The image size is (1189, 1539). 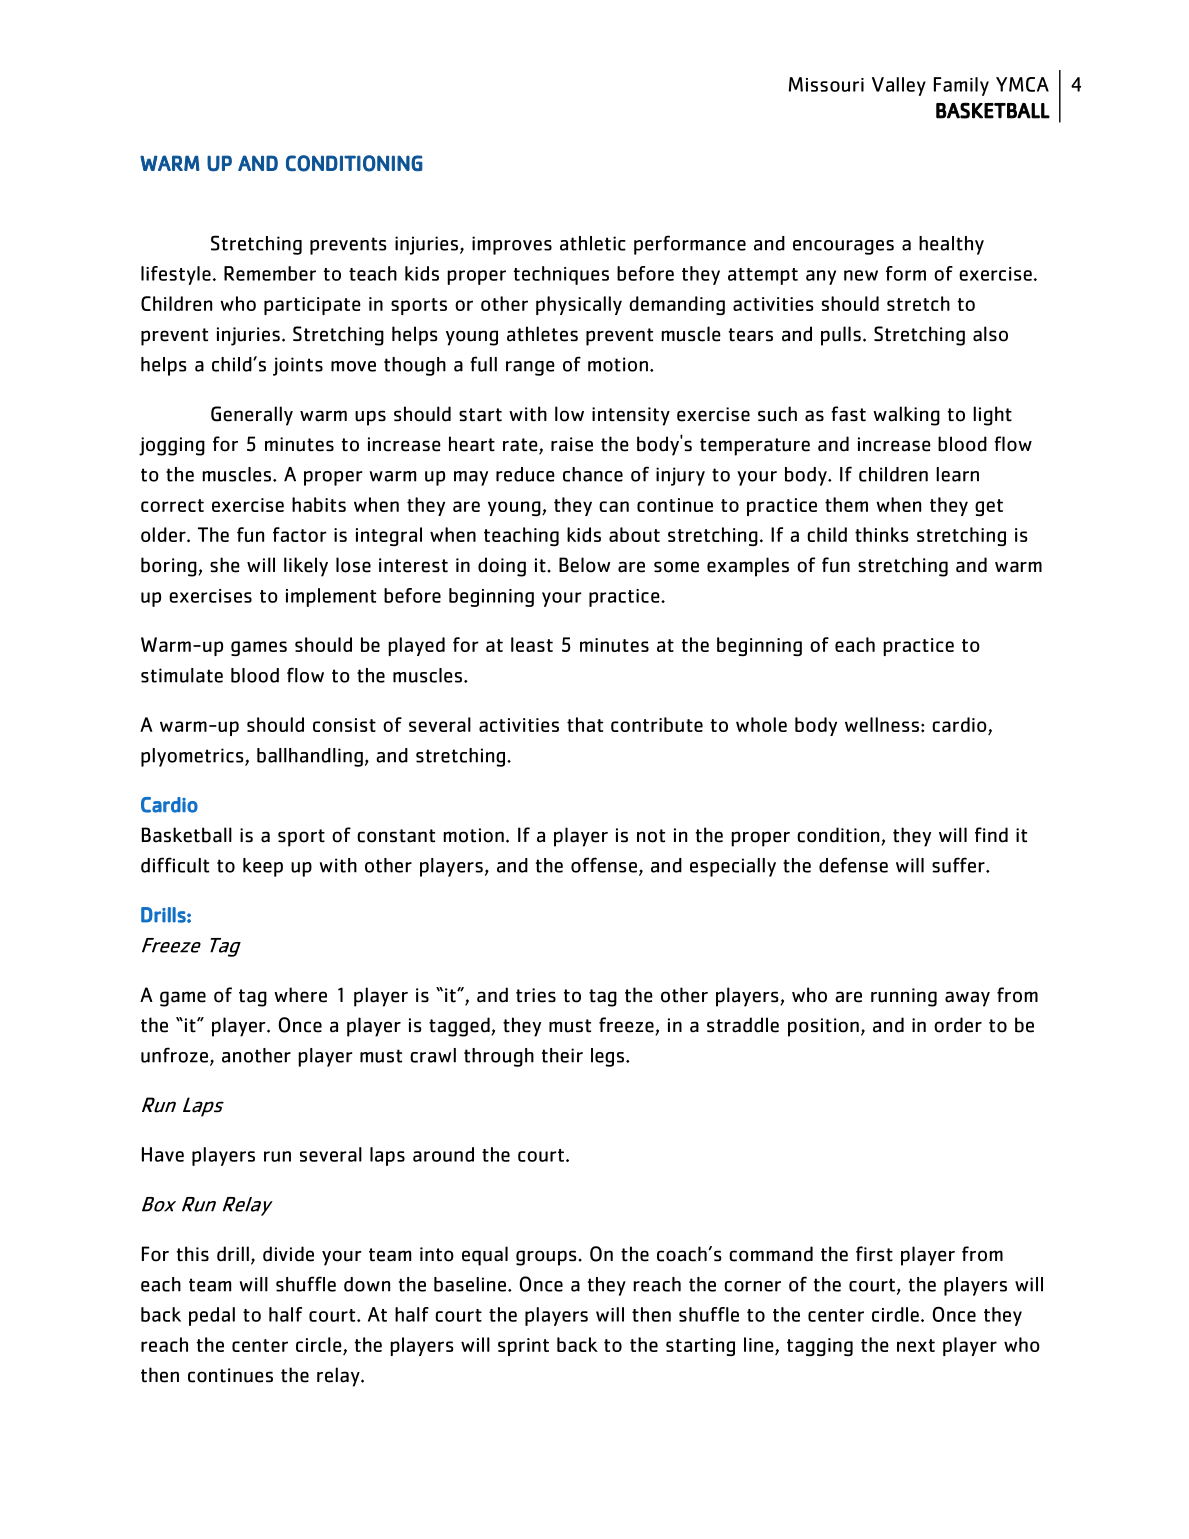 I want to click on Valley, so click(x=899, y=86).
